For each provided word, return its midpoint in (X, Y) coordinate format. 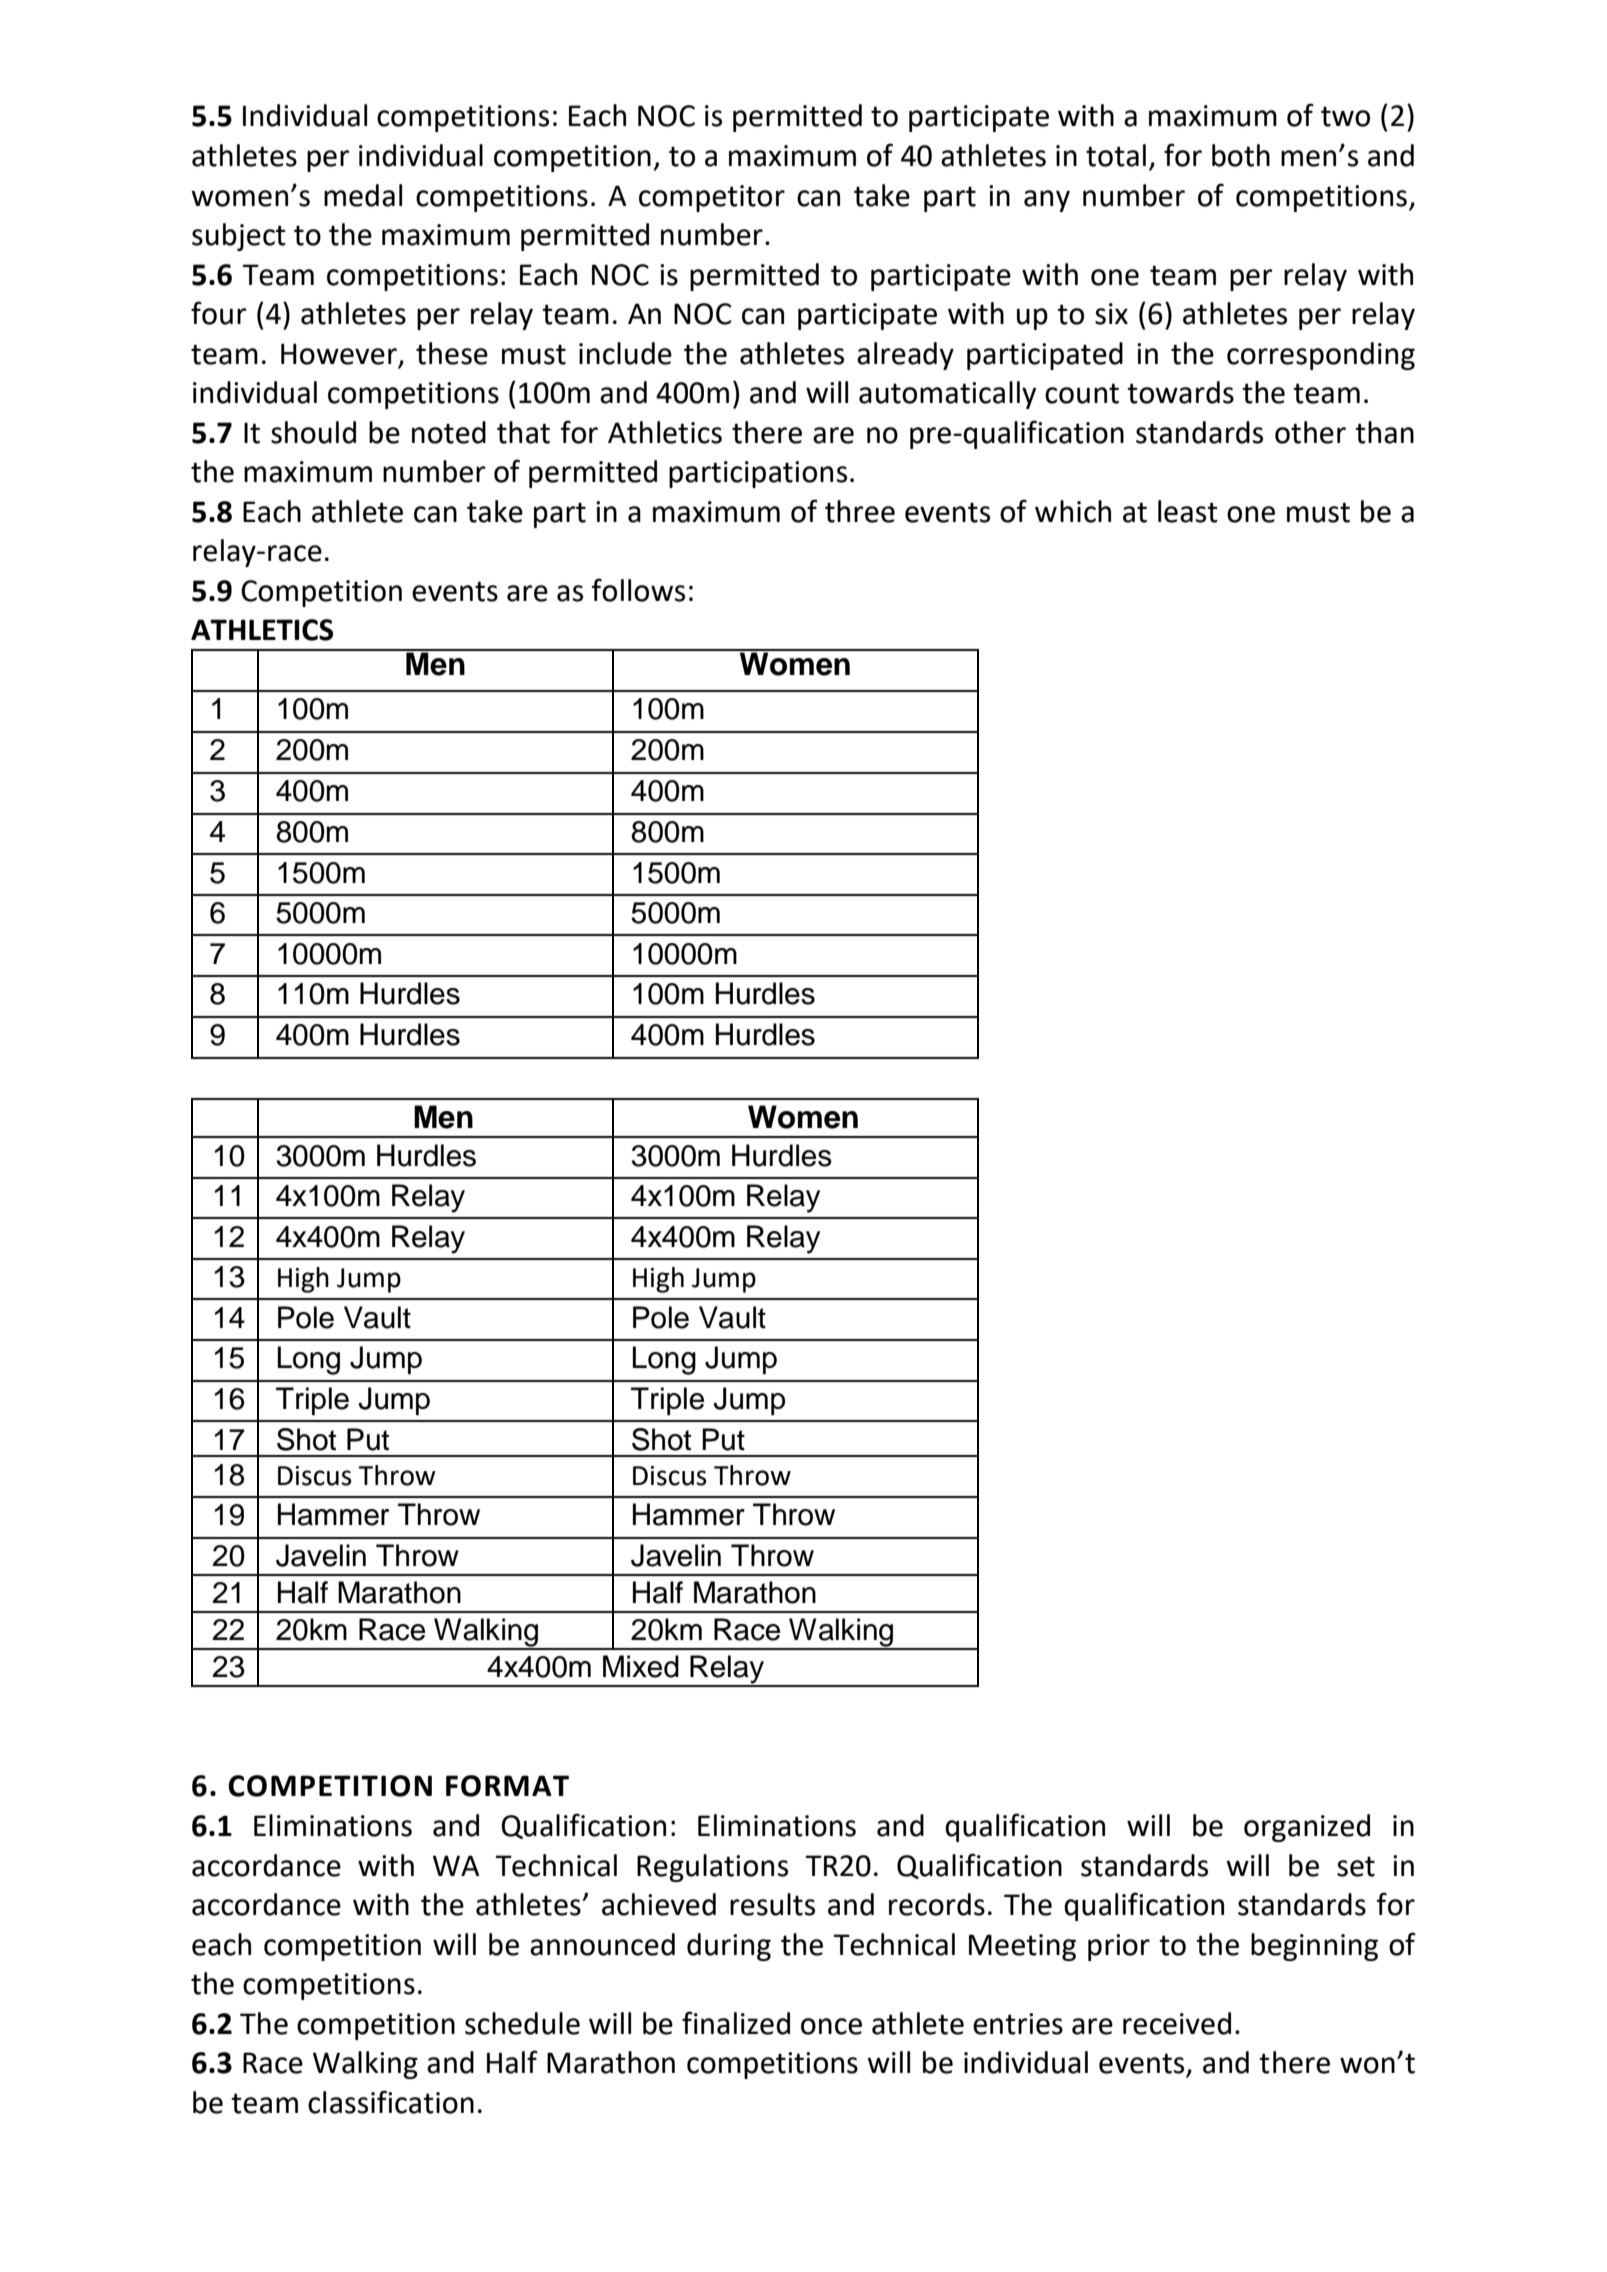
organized (1307, 1828)
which (1073, 511)
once (831, 2026)
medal (363, 195)
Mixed (641, 1666)
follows (638, 590)
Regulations (712, 1868)
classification (391, 2102)
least (1188, 511)
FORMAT (507, 1786)
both (1241, 155)
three (860, 511)
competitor (712, 198)
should (313, 432)
